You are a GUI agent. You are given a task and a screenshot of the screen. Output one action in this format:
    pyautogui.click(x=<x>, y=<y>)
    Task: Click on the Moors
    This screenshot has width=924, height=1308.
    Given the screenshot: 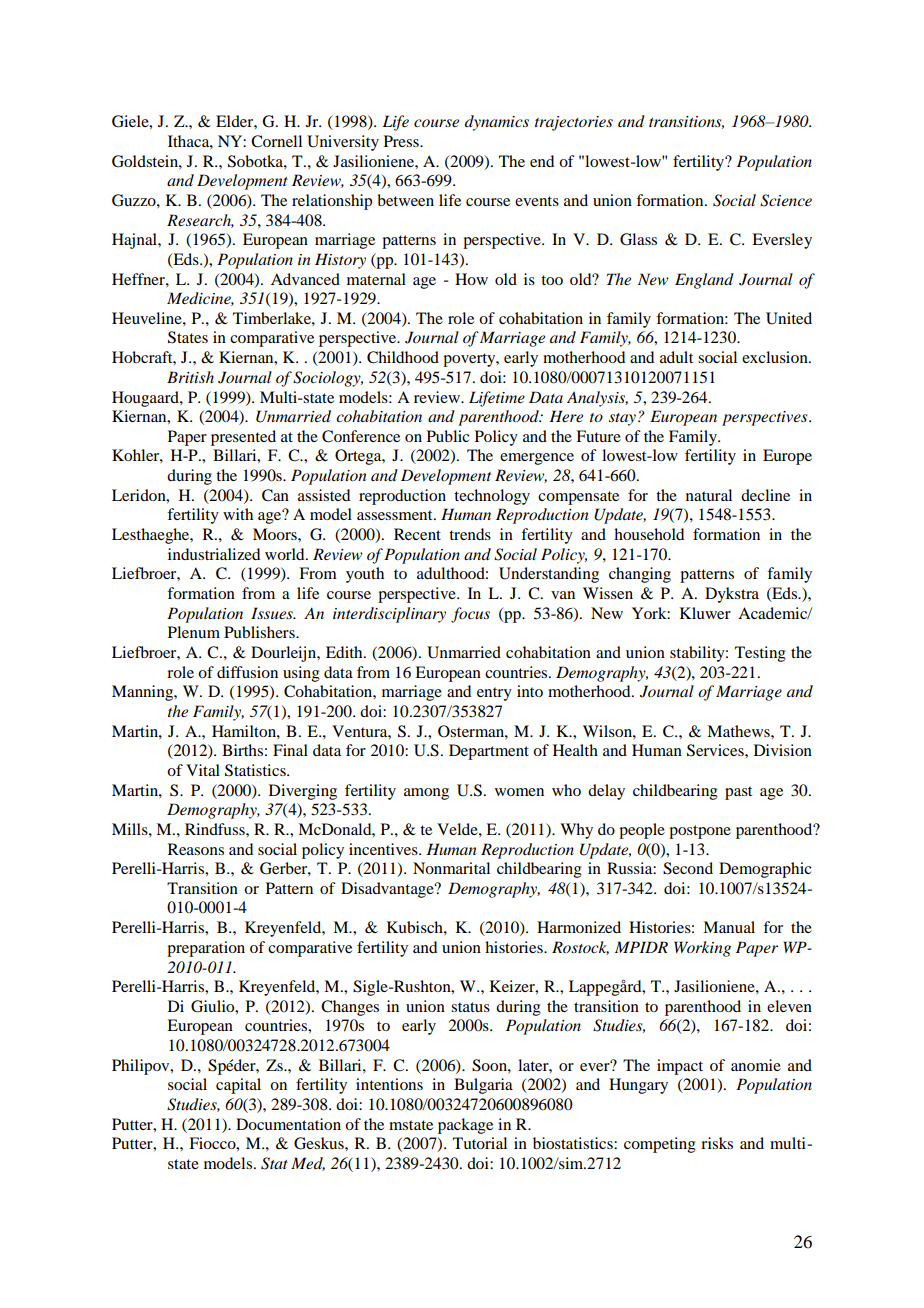 What is the action you would take?
    pyautogui.click(x=276, y=534)
